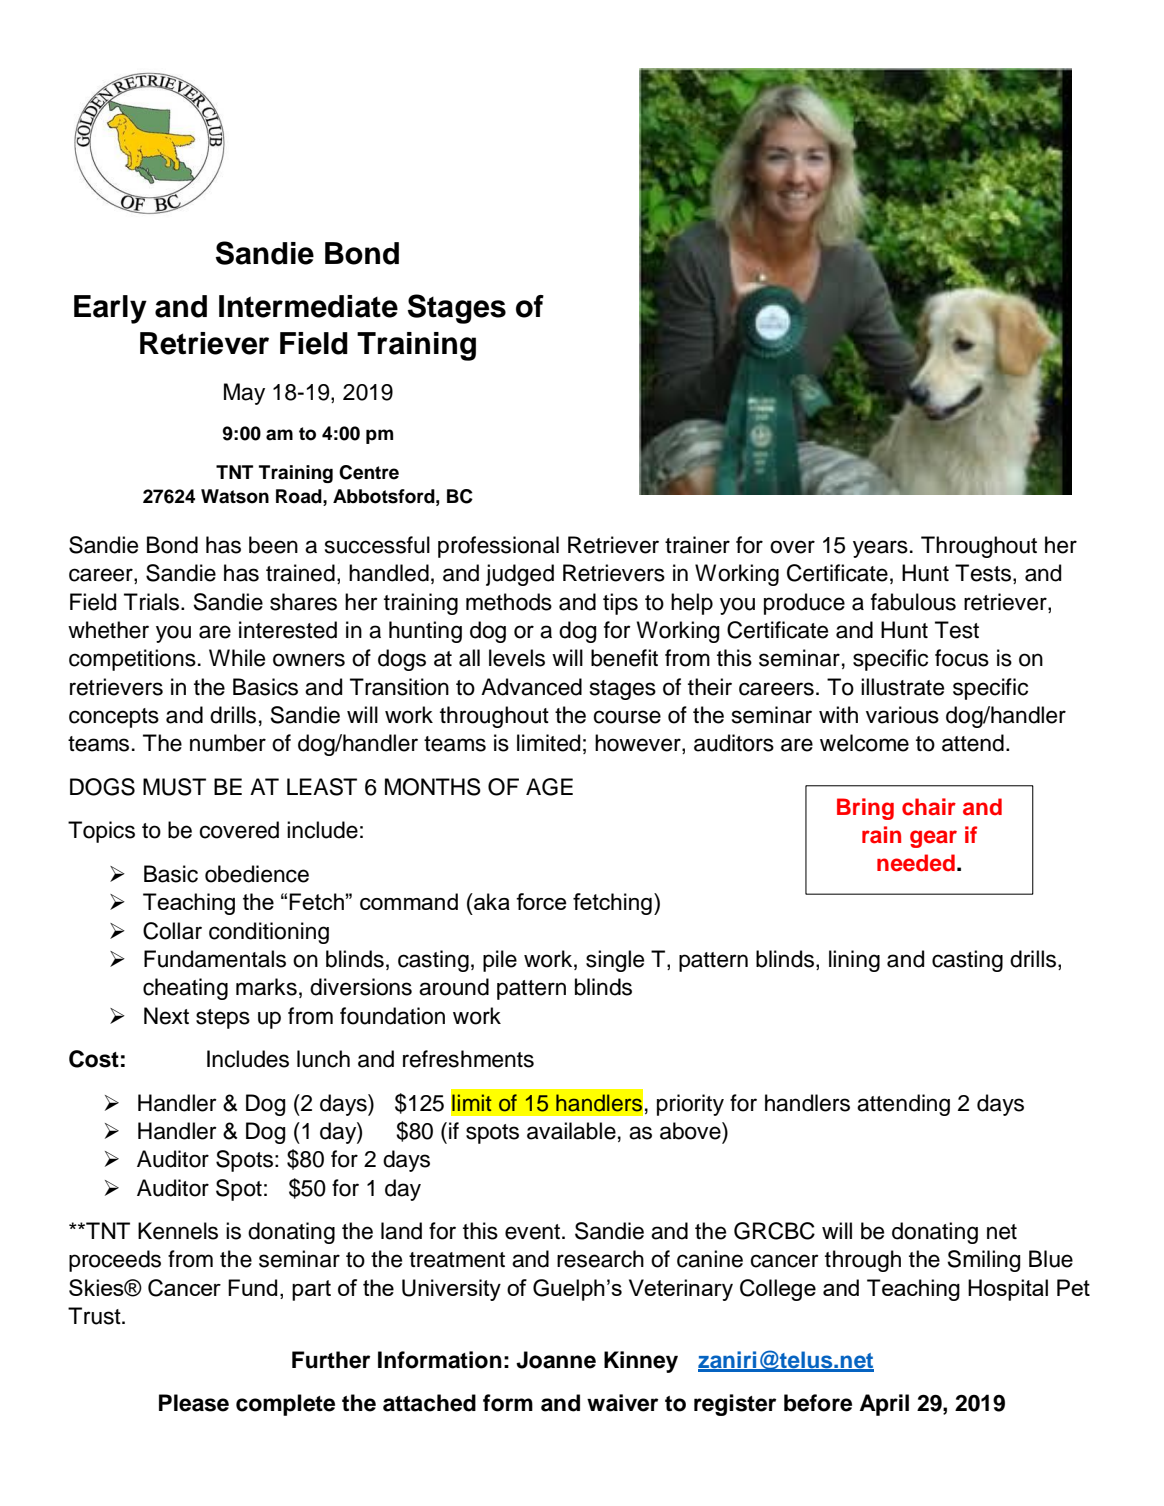 The width and height of the image is (1164, 1506). Describe the element at coordinates (884, 1405) in the image. I see `April` at that location.
